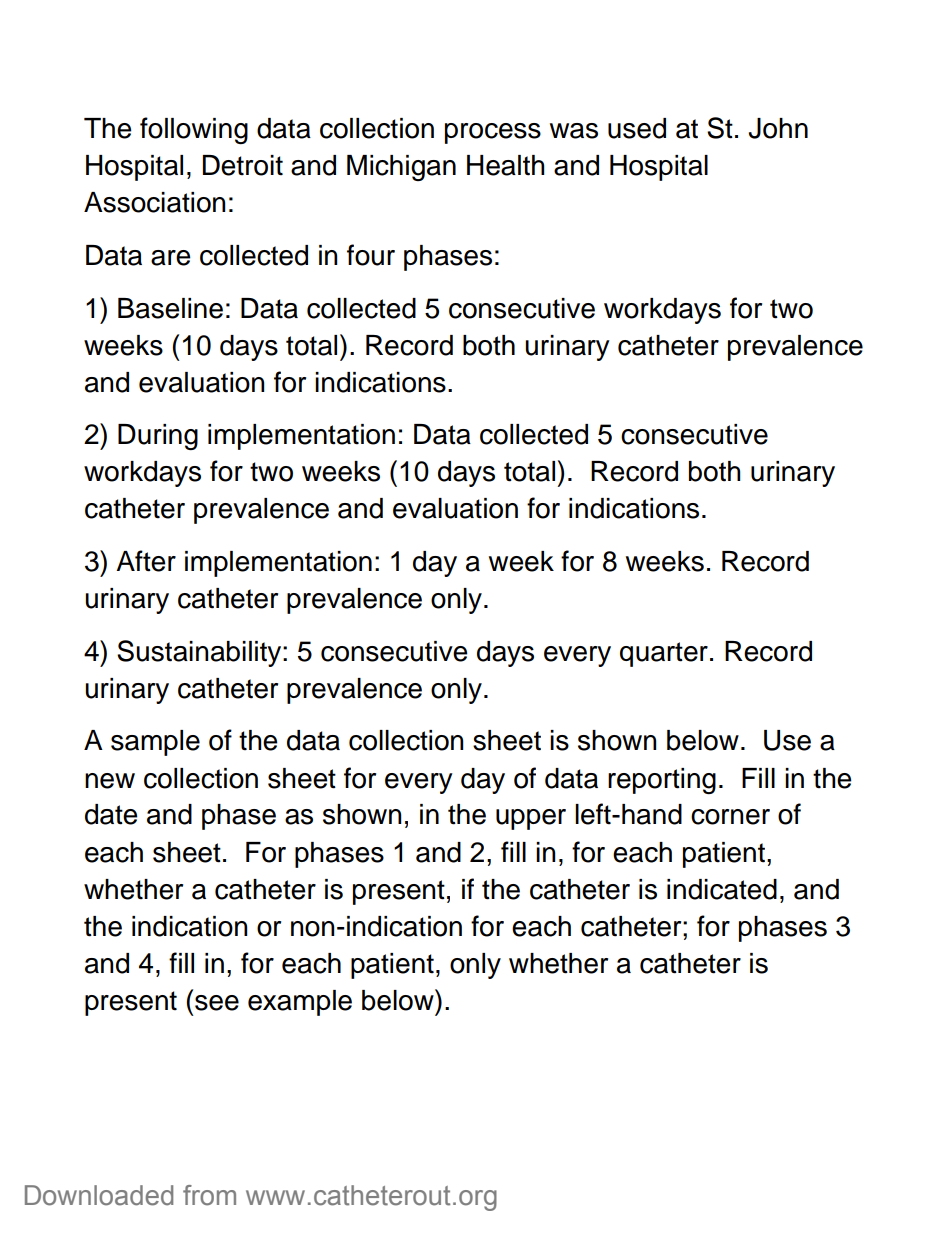 The width and height of the page is (952, 1233). I want to click on upper, so click(531, 819).
